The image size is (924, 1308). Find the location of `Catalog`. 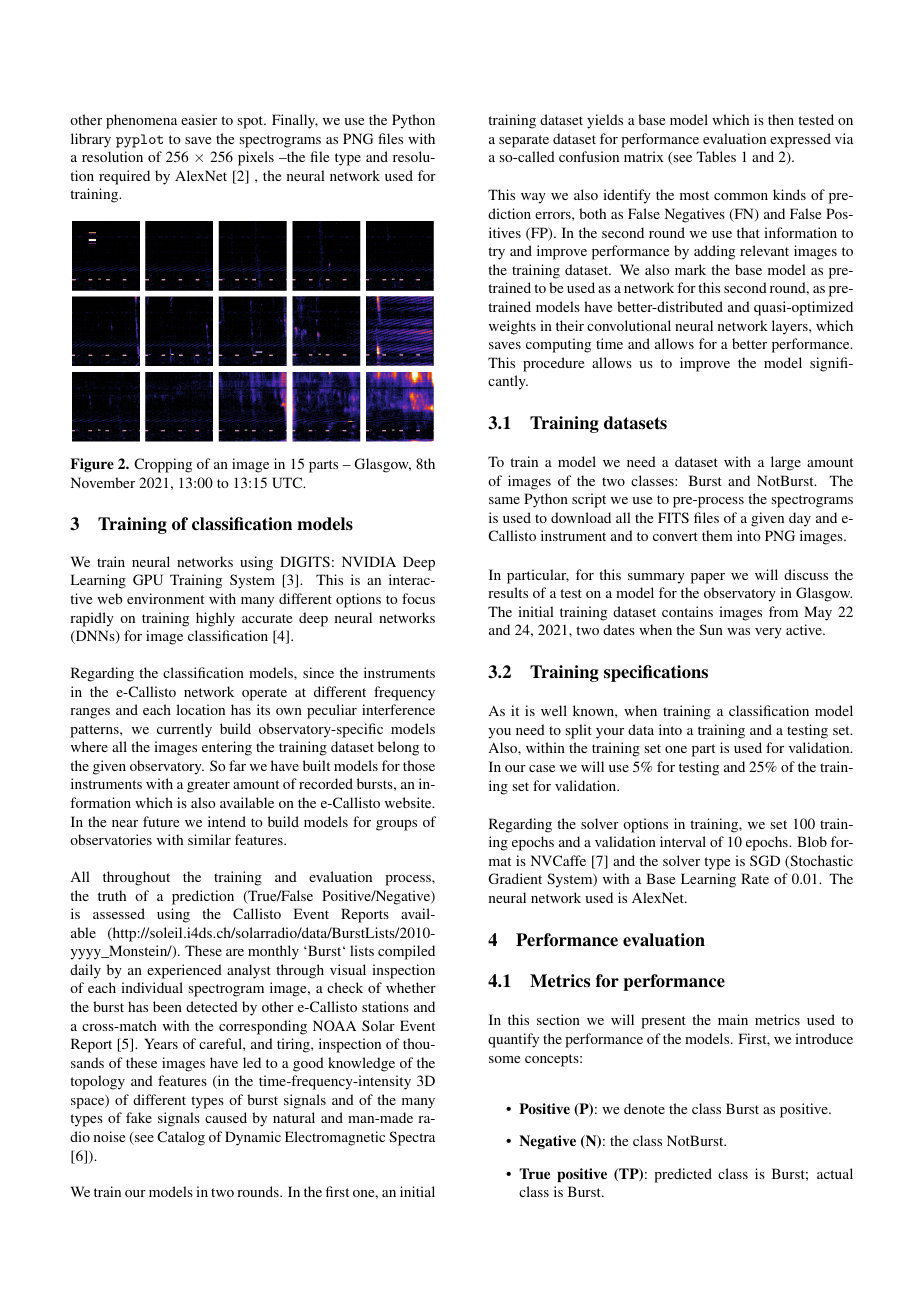

Catalog is located at coordinates (181, 1138).
